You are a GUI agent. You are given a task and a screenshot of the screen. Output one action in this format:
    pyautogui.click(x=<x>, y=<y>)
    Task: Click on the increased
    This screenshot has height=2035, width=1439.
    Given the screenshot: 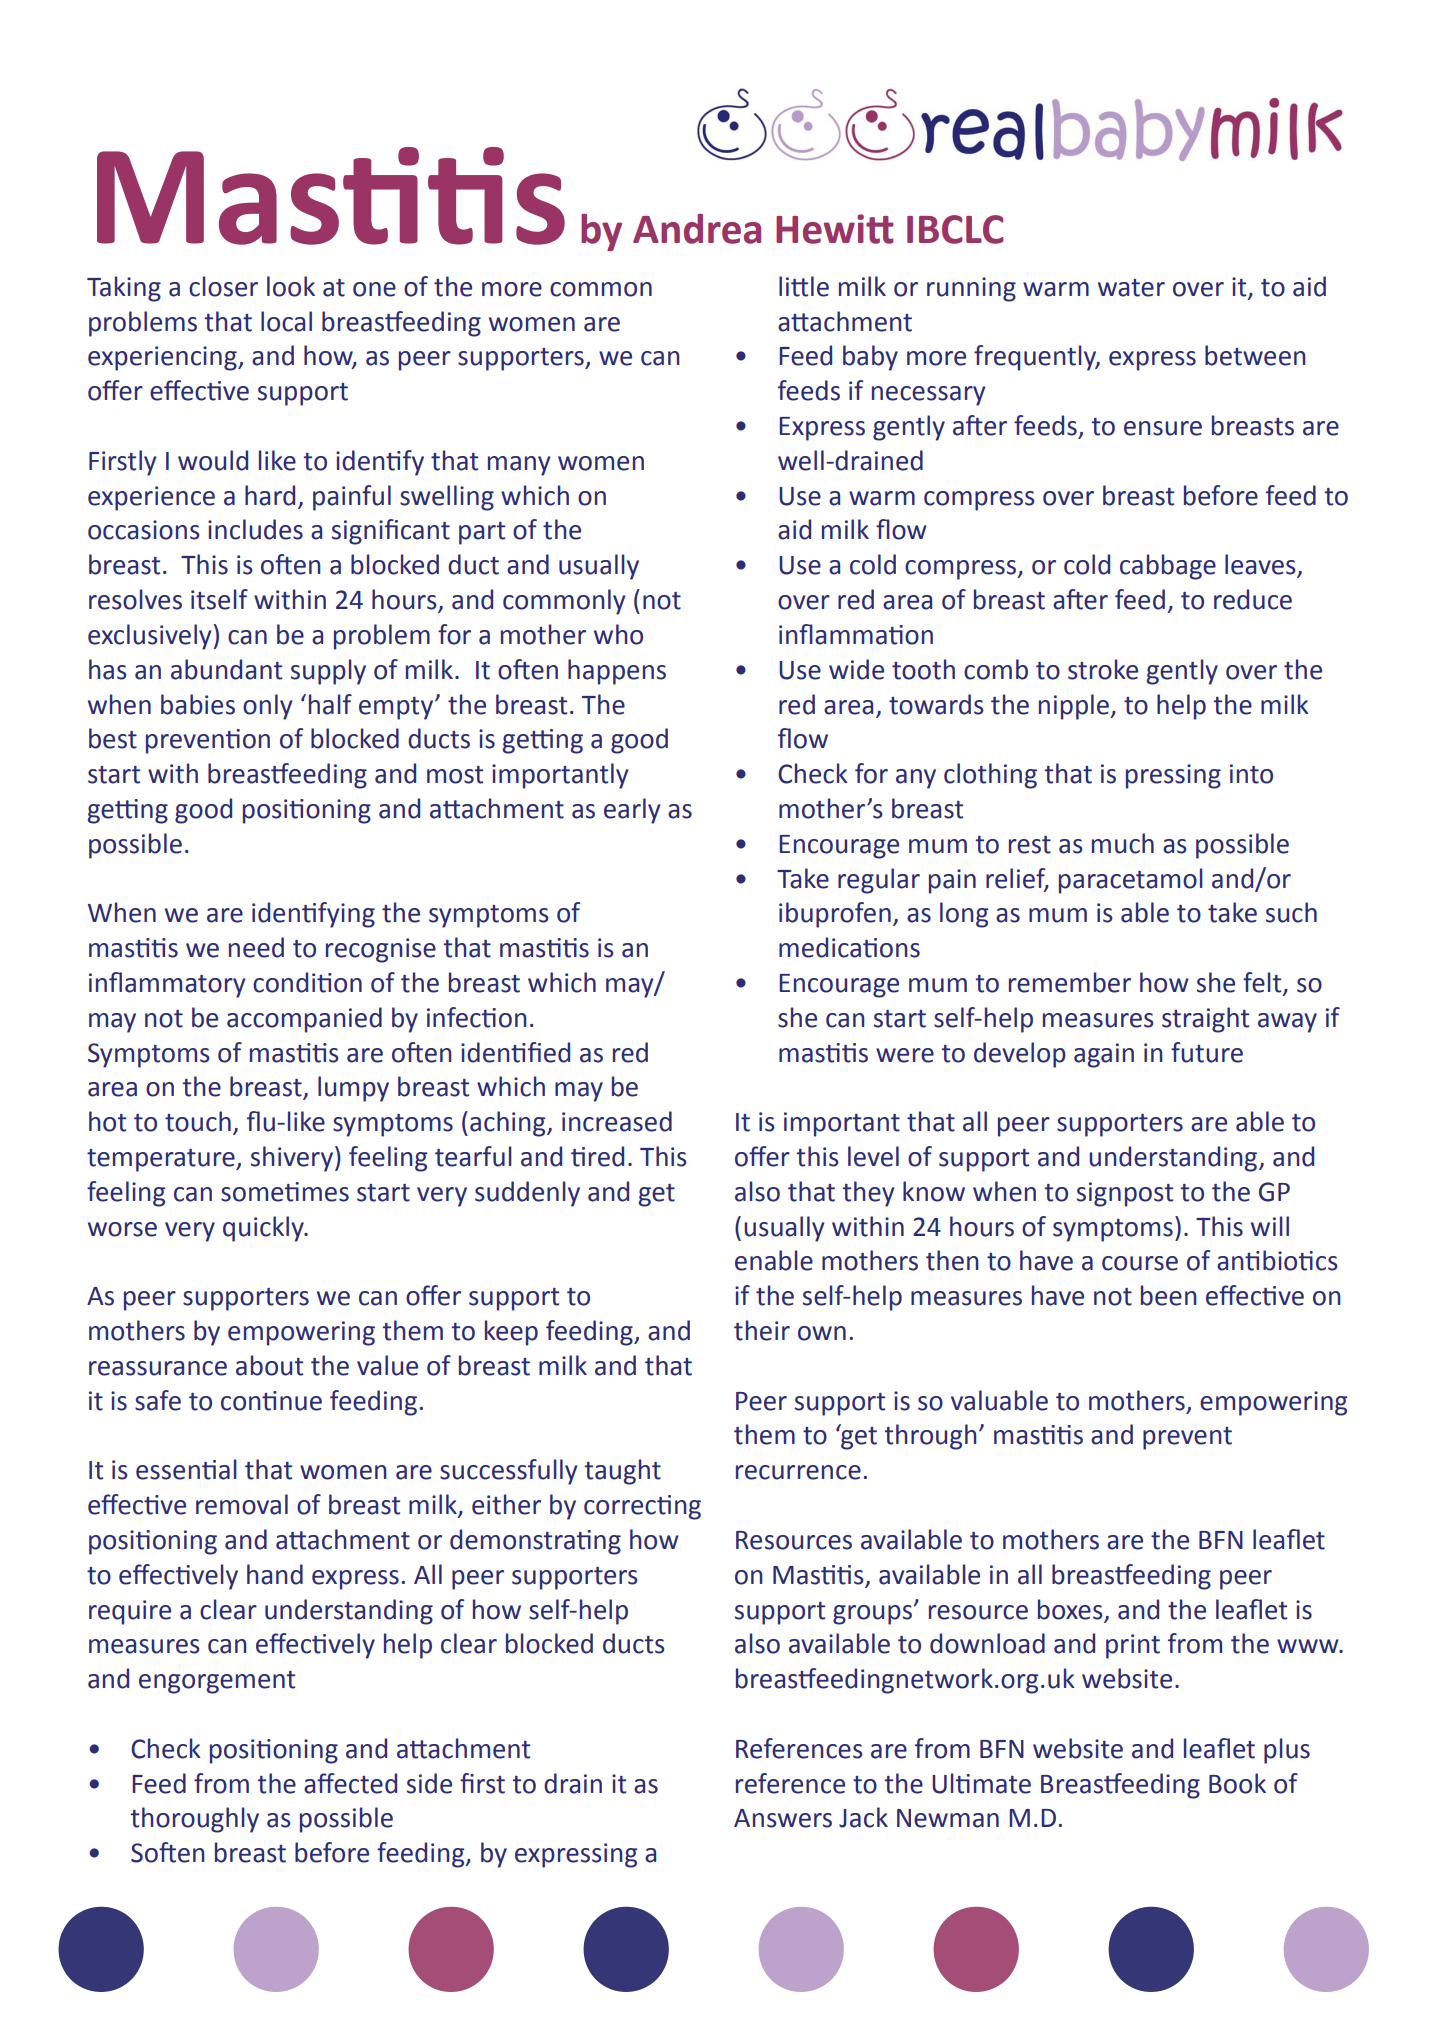 What is the action you would take?
    pyautogui.click(x=617, y=1121)
